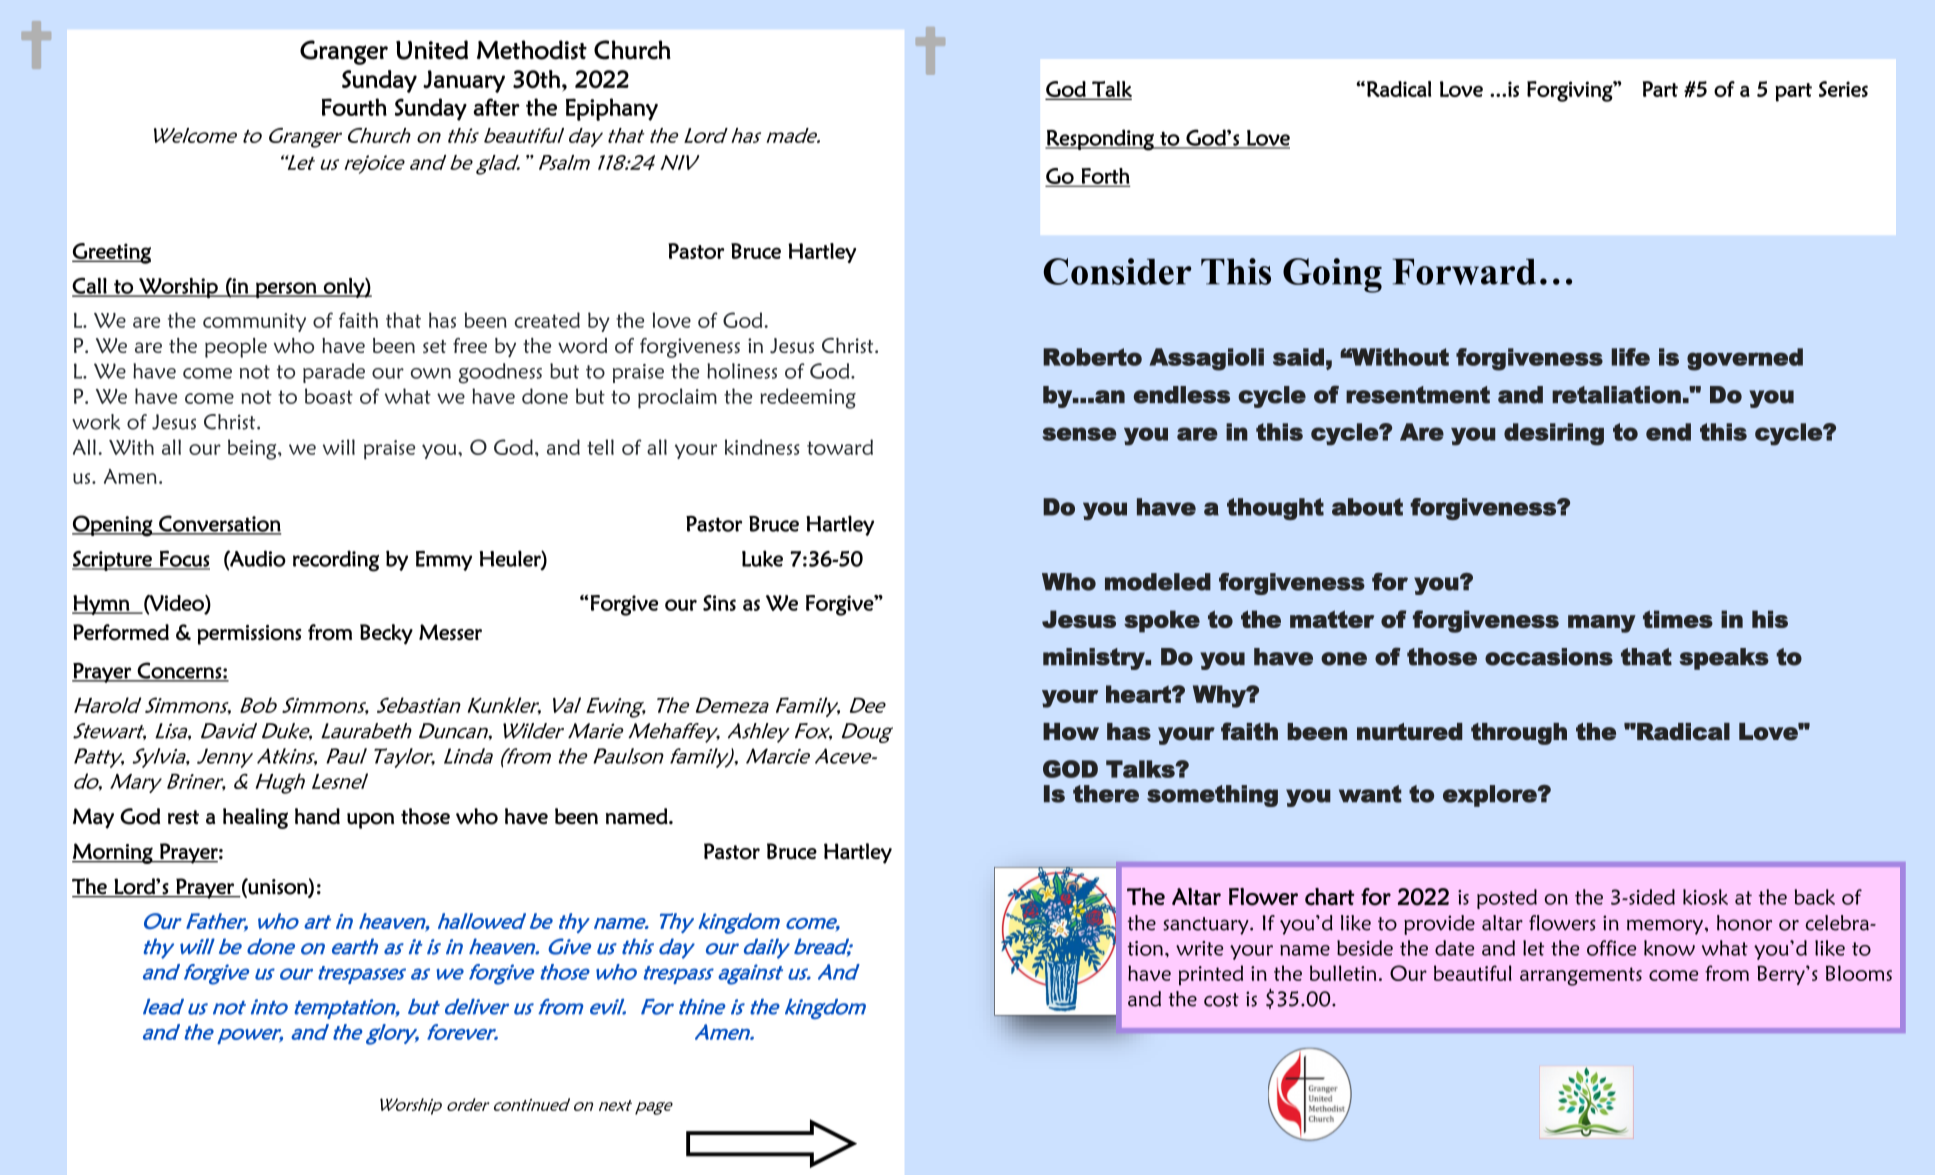  Describe the element at coordinates (1367, 507) in the image. I see `about` at that location.
